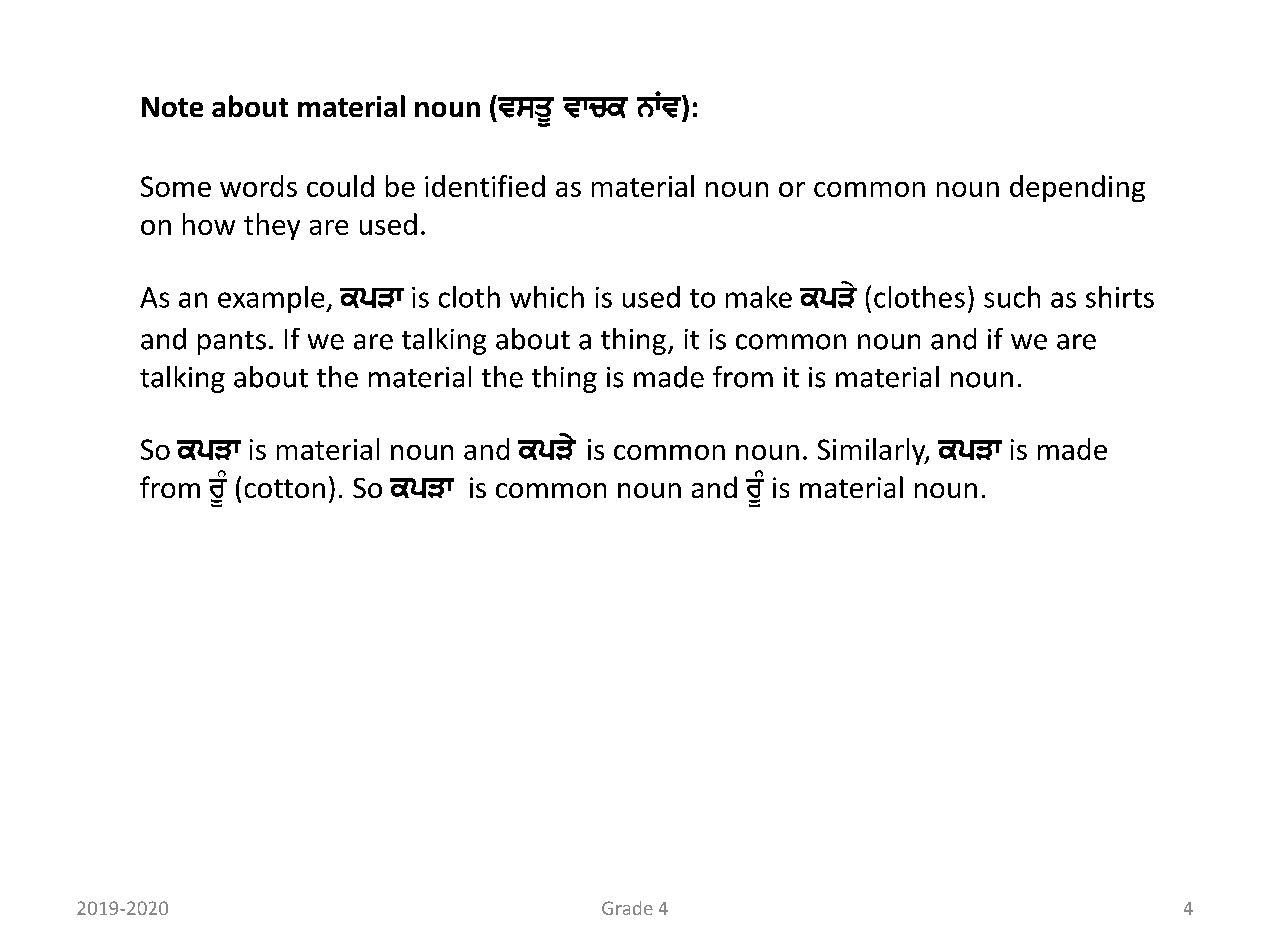 This image has height=952, width=1270. What do you see at coordinates (1077, 188) in the image?
I see `depending` at bounding box center [1077, 188].
